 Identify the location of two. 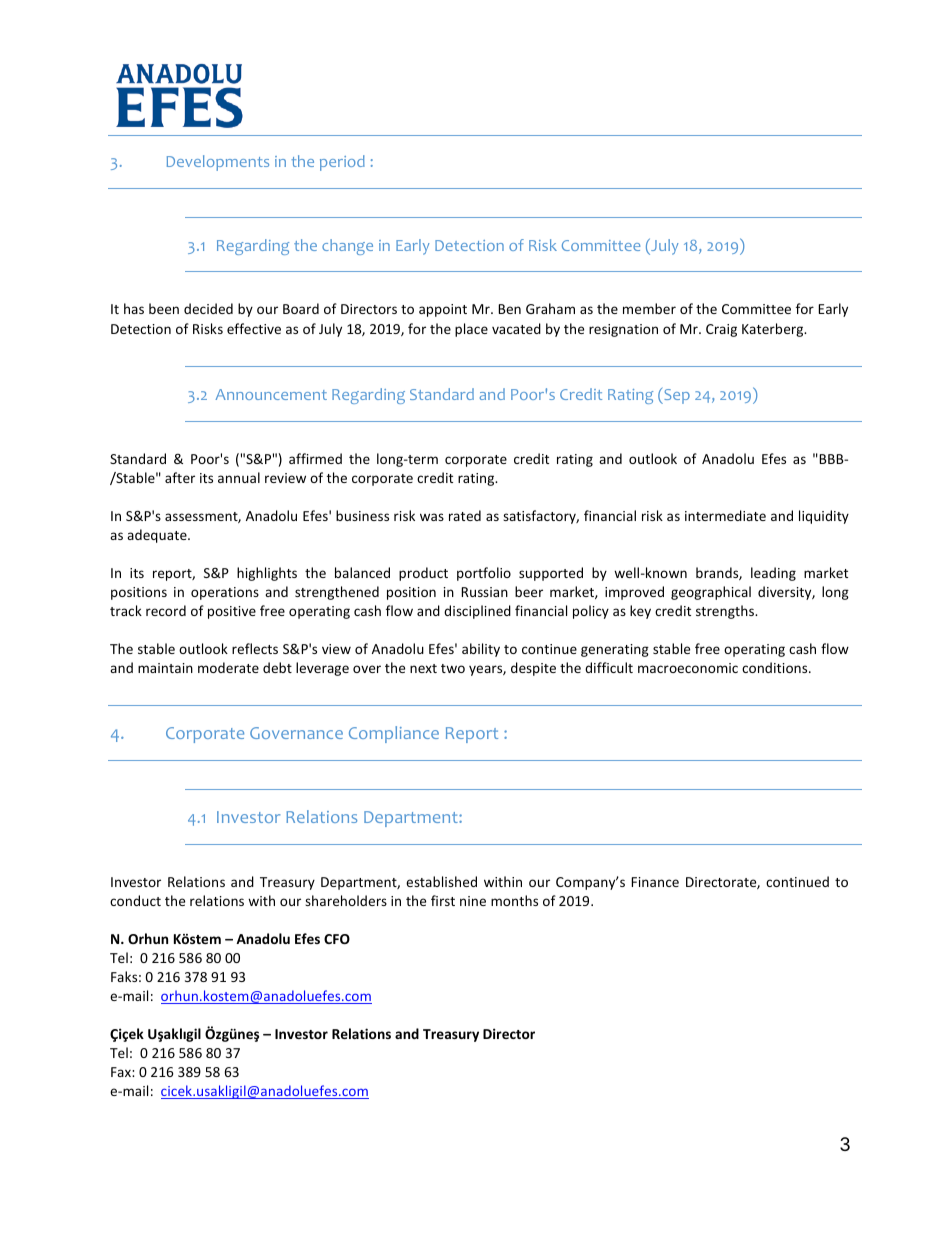
(453, 668).
